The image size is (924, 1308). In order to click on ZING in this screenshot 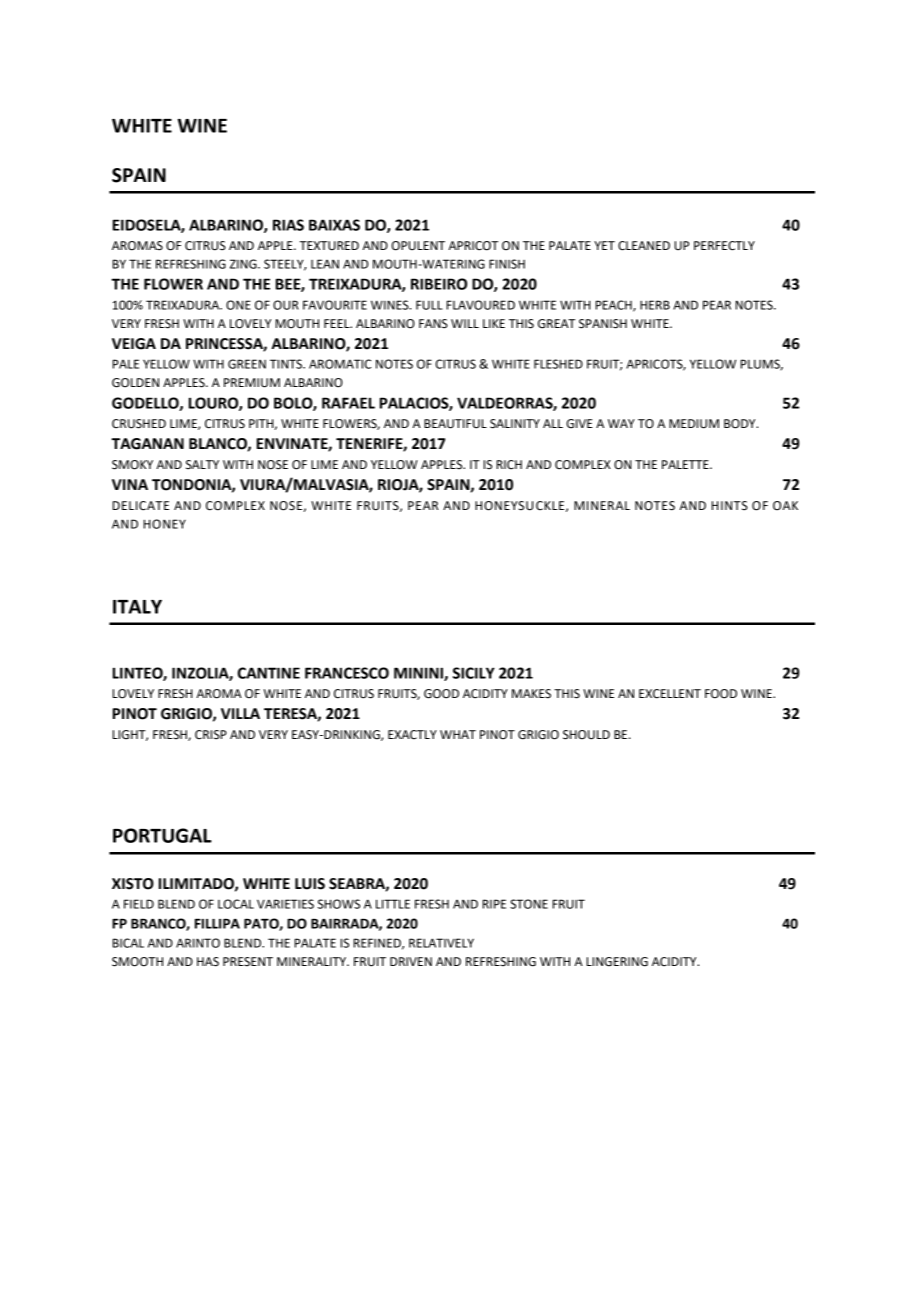, I will do `click(244, 264)`.
